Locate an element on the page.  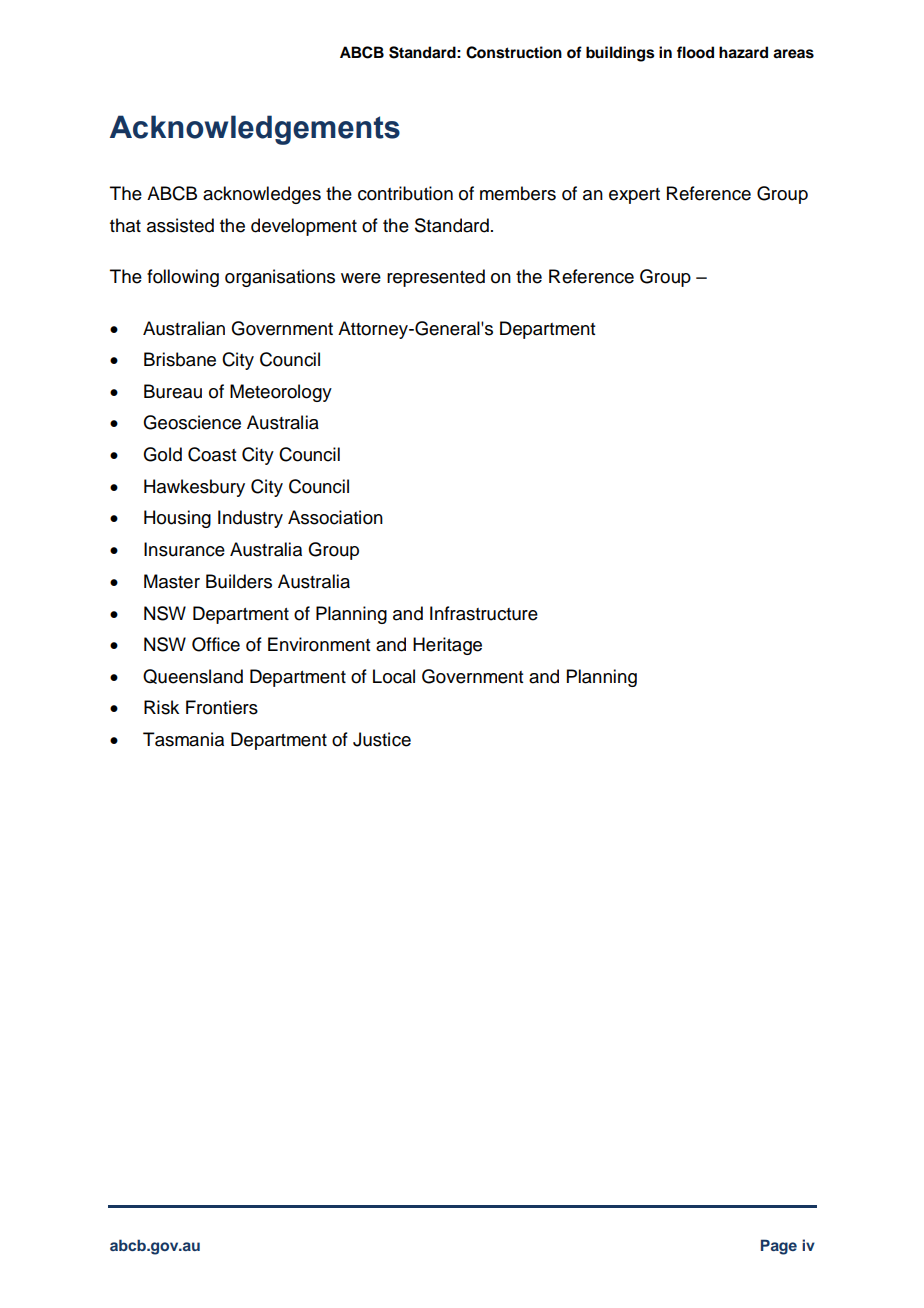
Construction is located at coordinates (514, 52).
